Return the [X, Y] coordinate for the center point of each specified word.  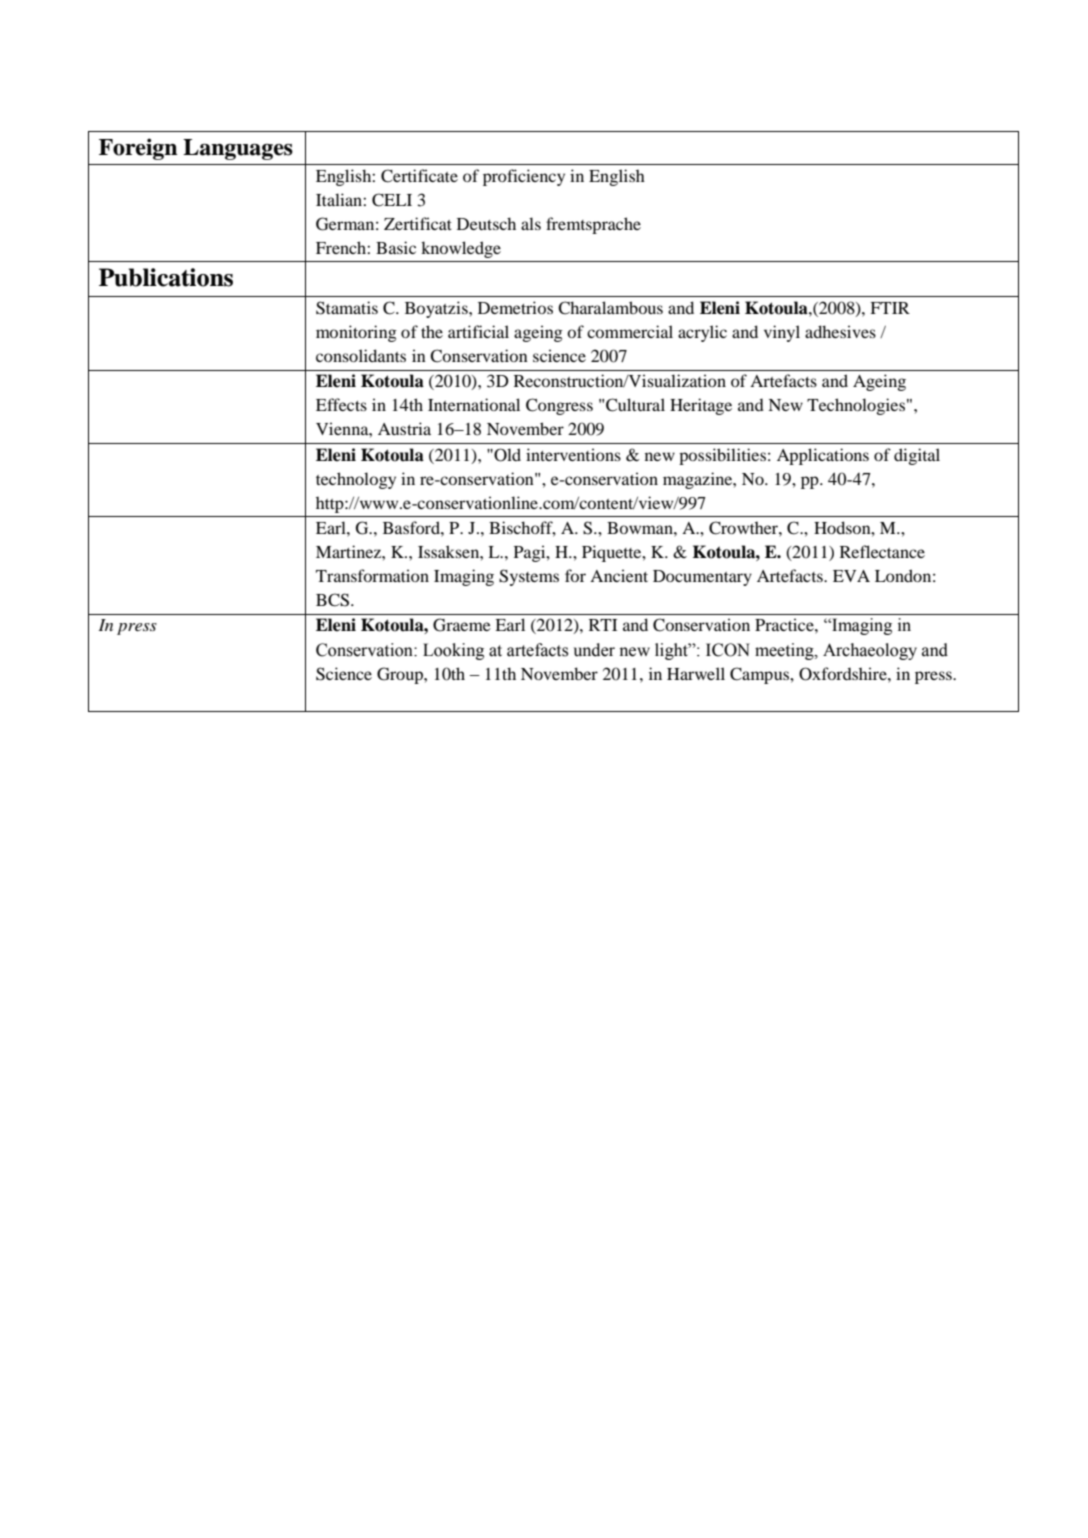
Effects [341, 404]
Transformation [372, 575]
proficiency [524, 177]
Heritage [701, 406]
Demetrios [515, 307]
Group [401, 675]
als [531, 223]
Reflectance [882, 551]
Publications [166, 277]
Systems [529, 577]
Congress [559, 406]
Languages [238, 149]
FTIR [890, 308]
